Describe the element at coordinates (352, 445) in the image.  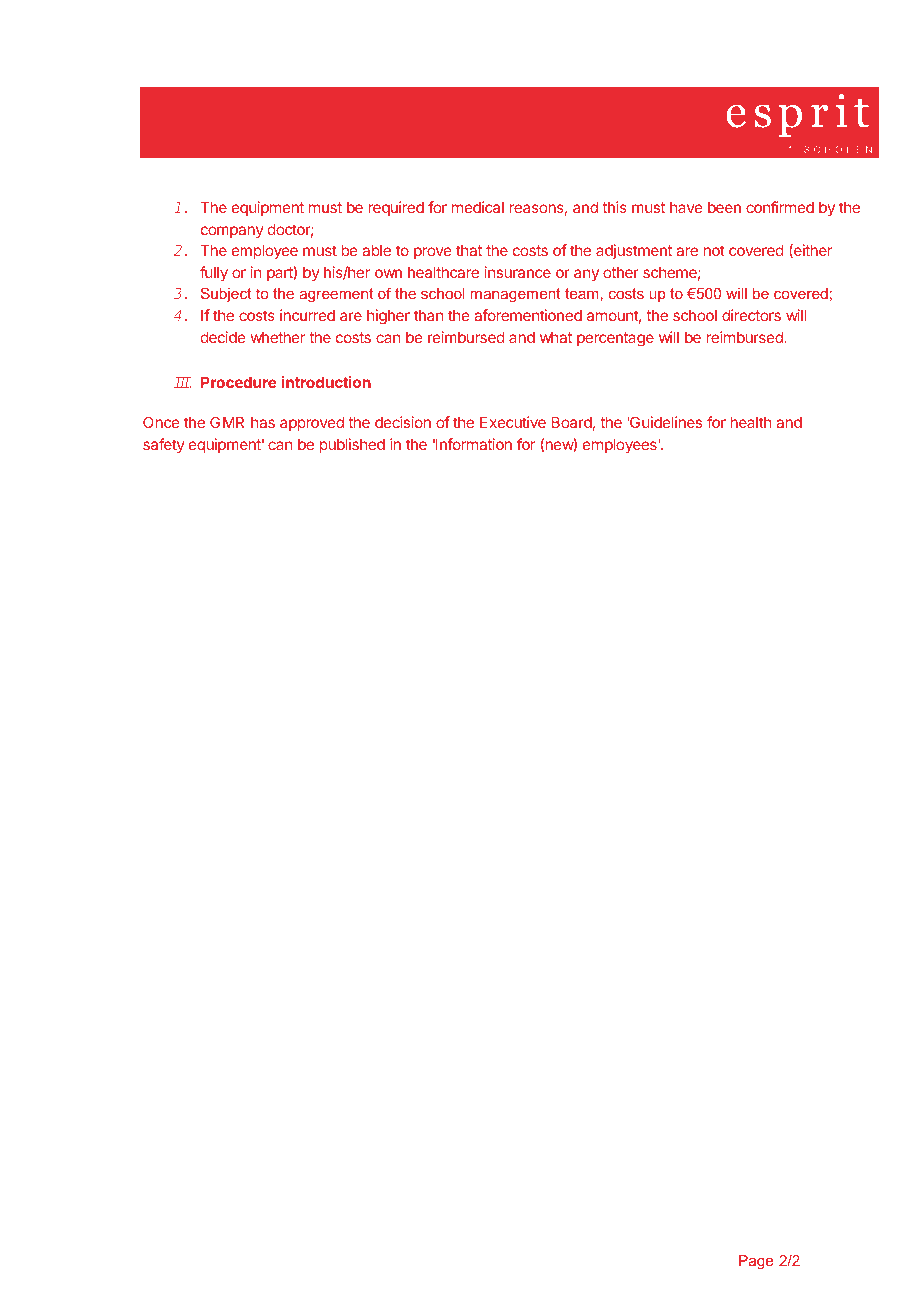
I see `published` at that location.
